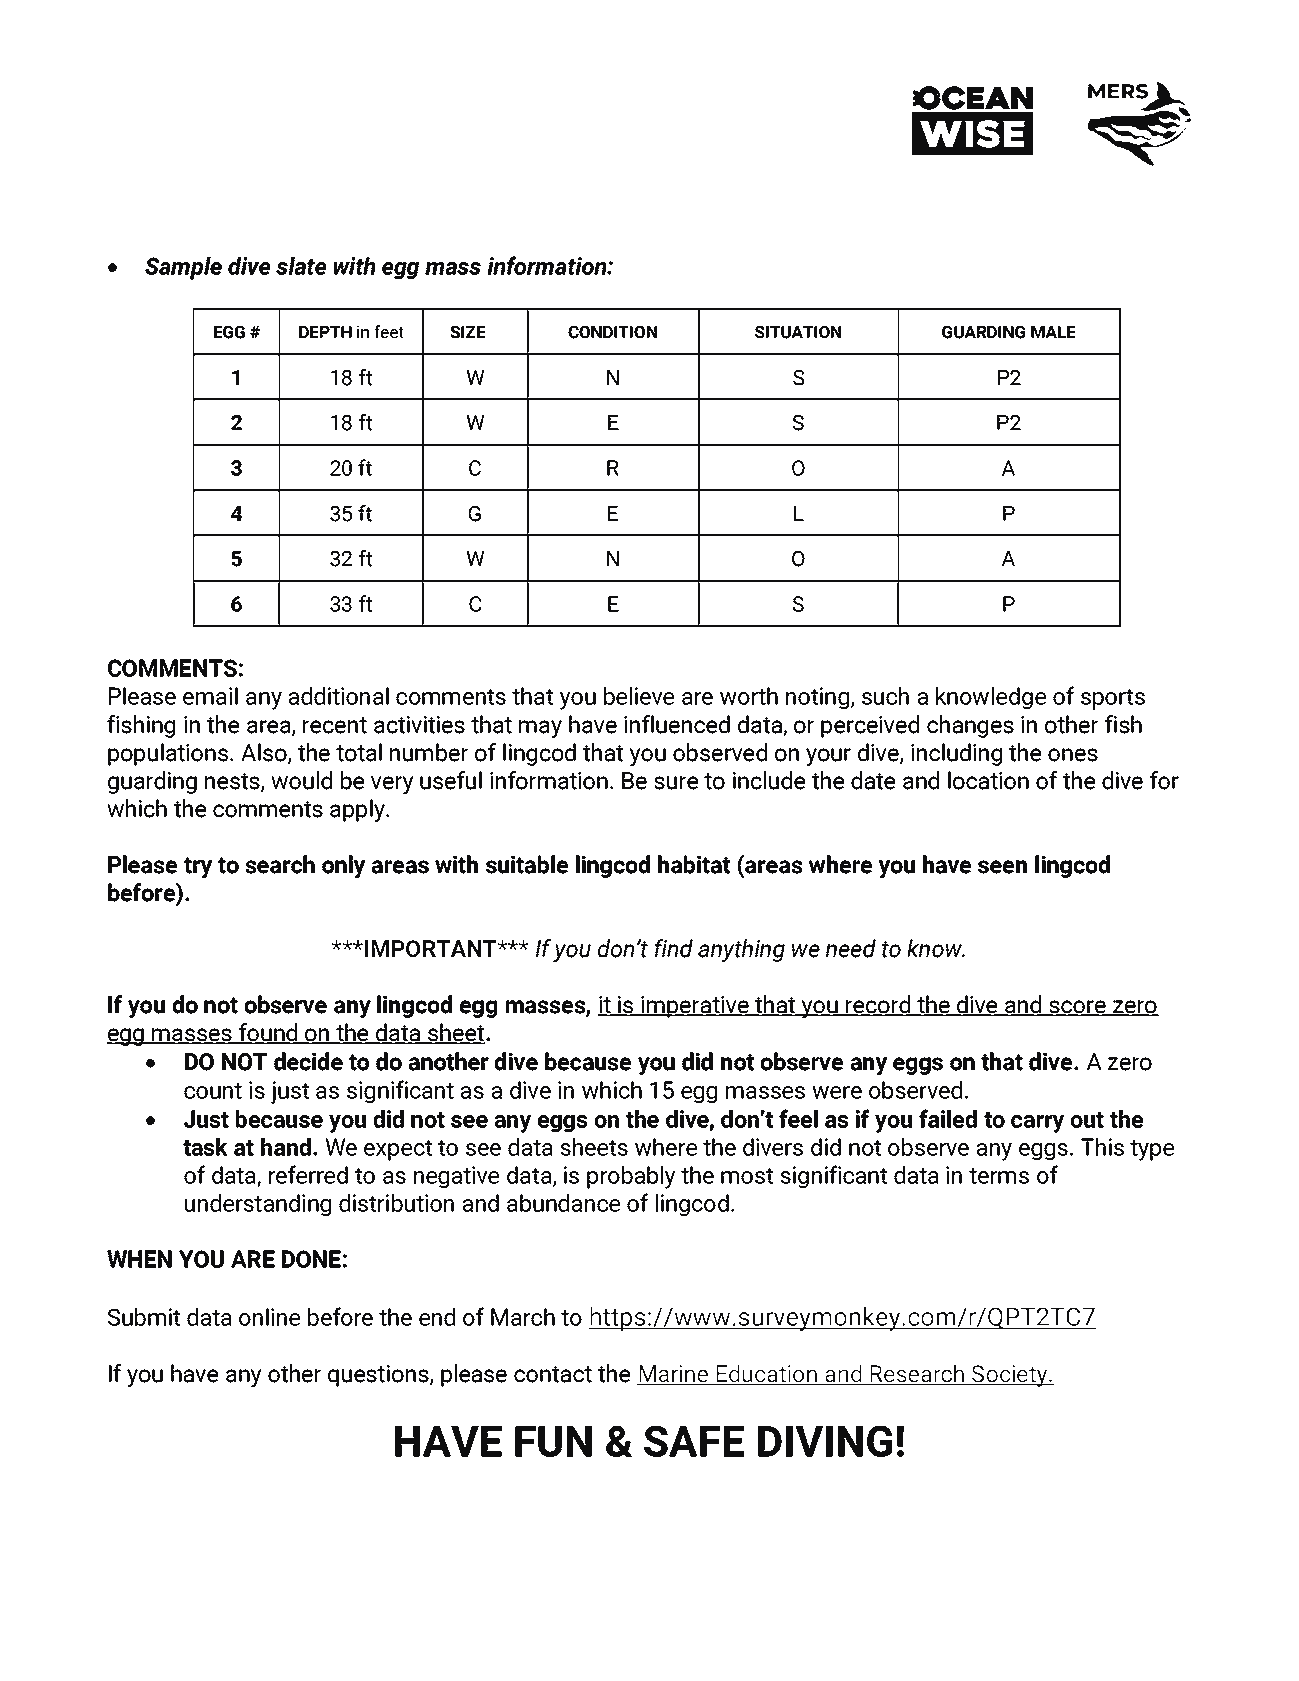  What do you see at coordinates (612, 332) in the screenshot?
I see `CONDITION` at bounding box center [612, 332].
